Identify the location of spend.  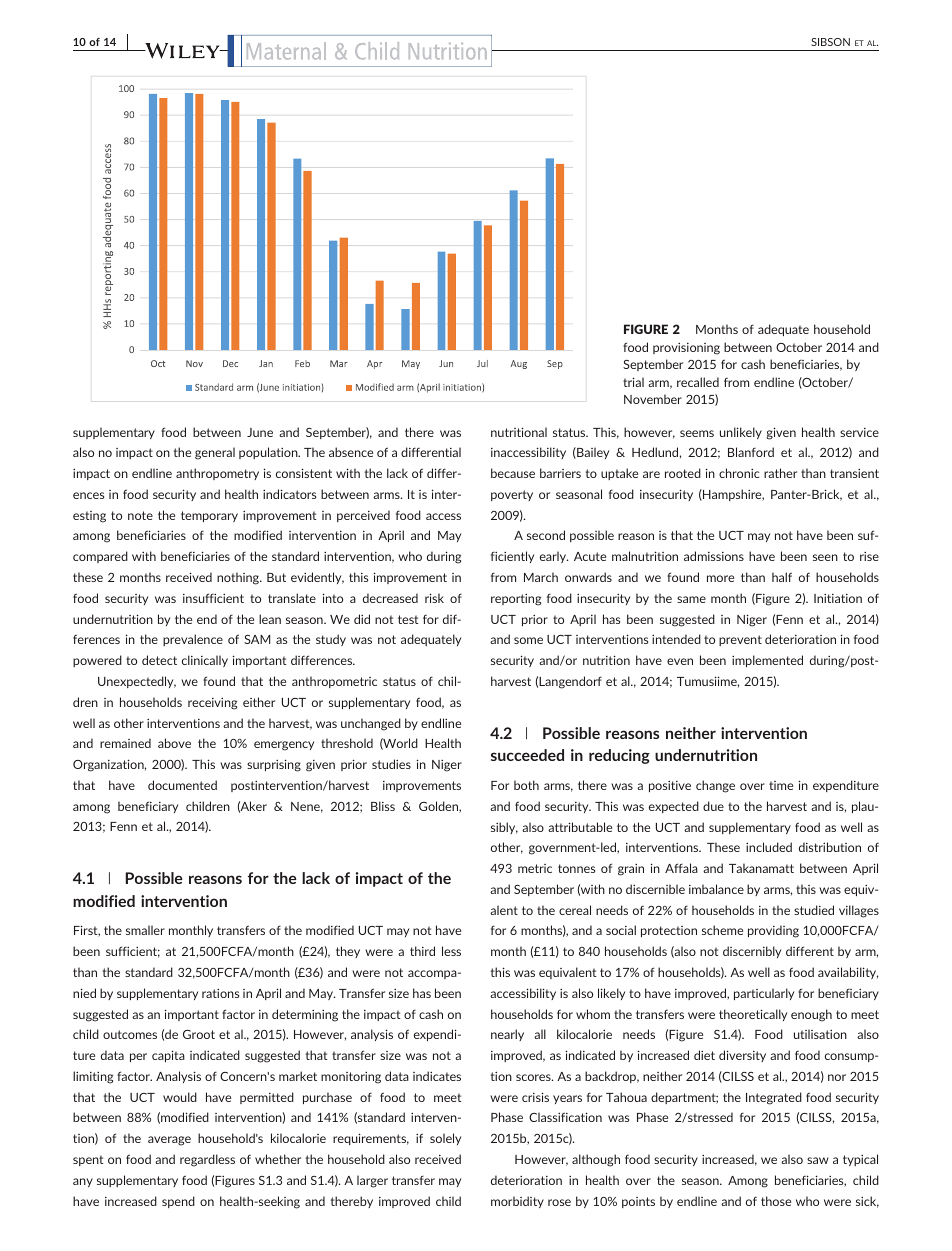
(178, 1202).
